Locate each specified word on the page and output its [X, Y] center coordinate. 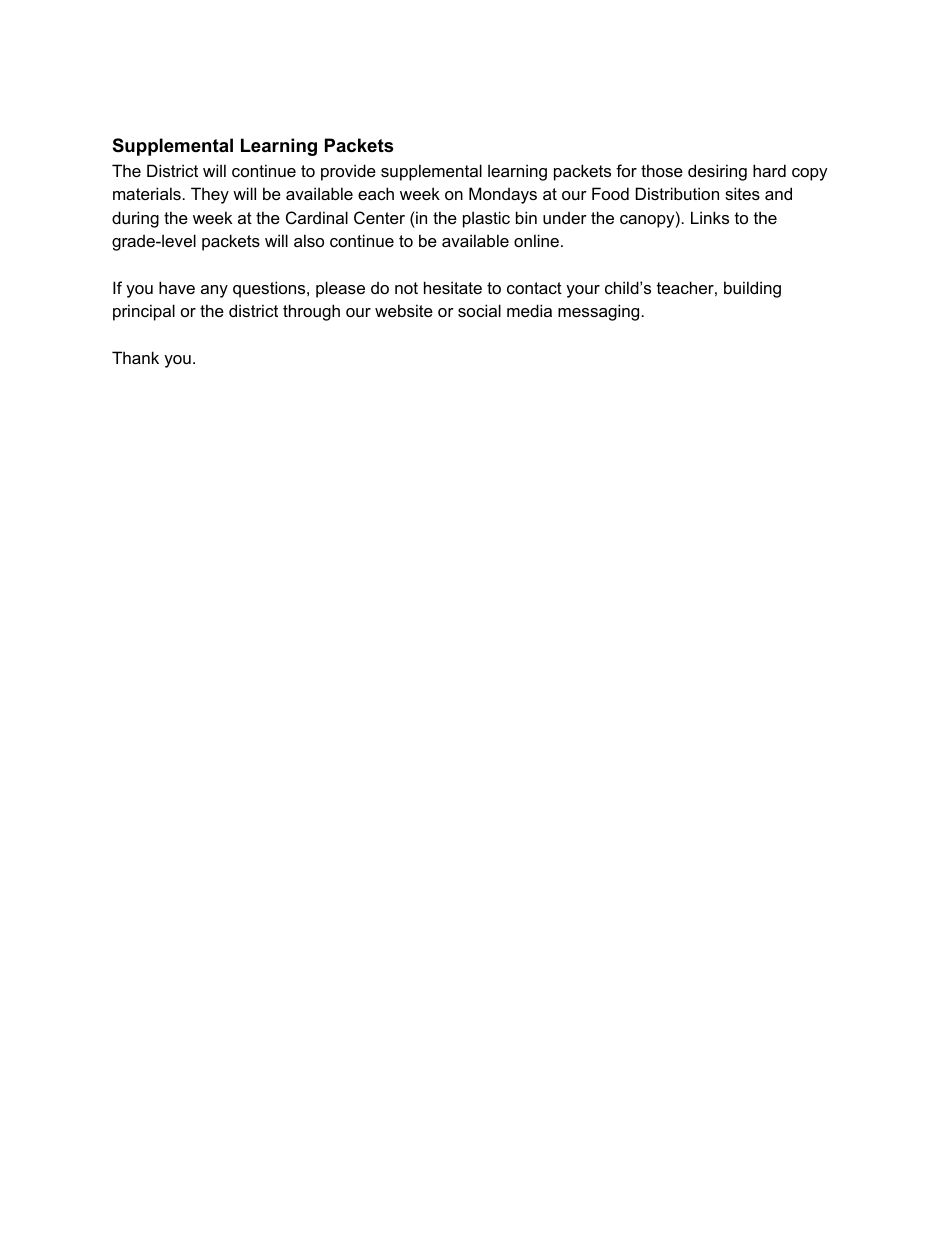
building [752, 289]
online [536, 240]
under [565, 217]
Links [710, 217]
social [479, 310]
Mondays [503, 195]
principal [144, 312]
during [135, 219]
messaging [598, 312]
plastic [486, 219]
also [309, 240]
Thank [135, 357]
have [177, 287]
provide [348, 172]
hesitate [453, 287]
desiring [717, 172]
